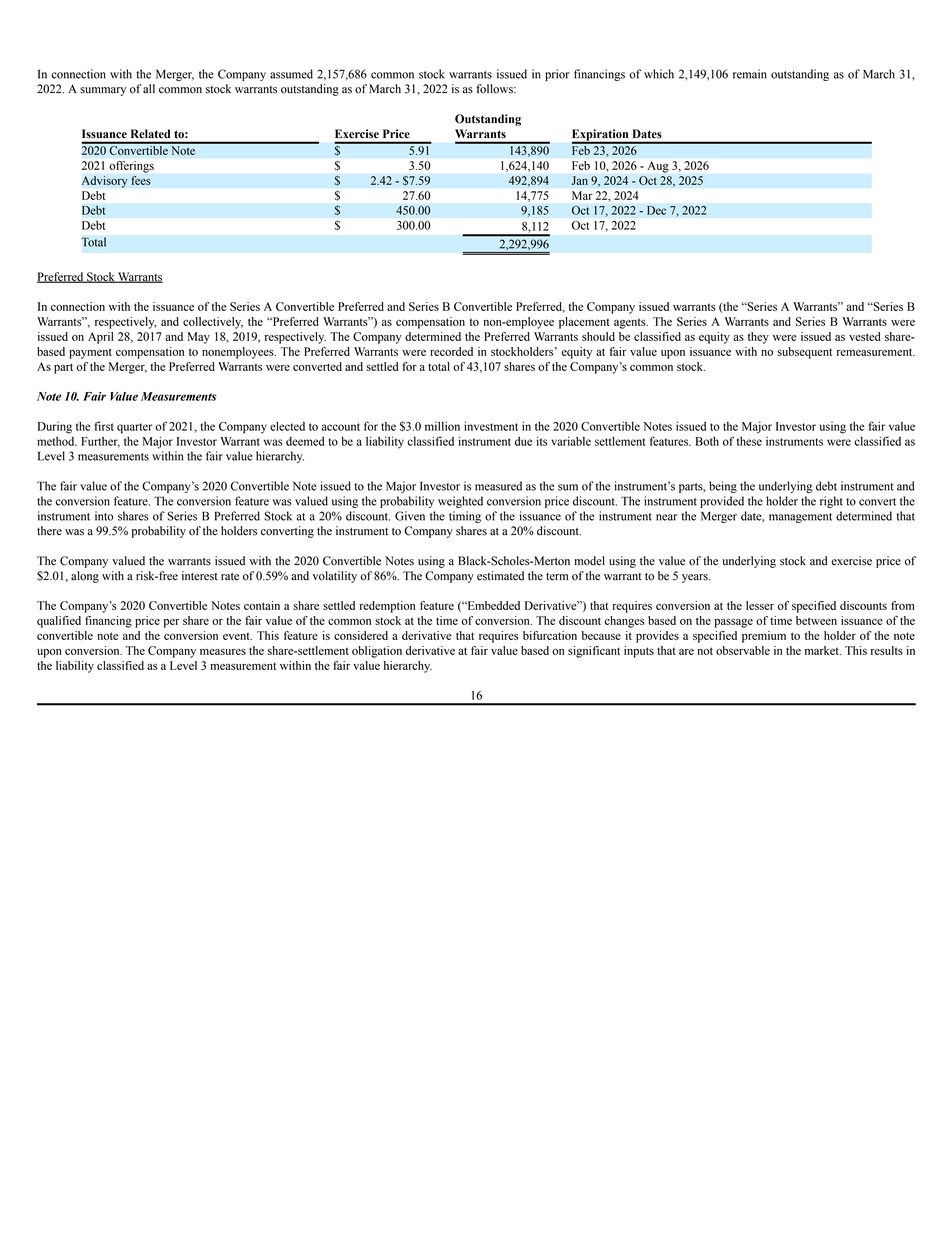 This document has height=1233, width=952. What do you see at coordinates (758, 338) in the document?
I see `they` at bounding box center [758, 338].
